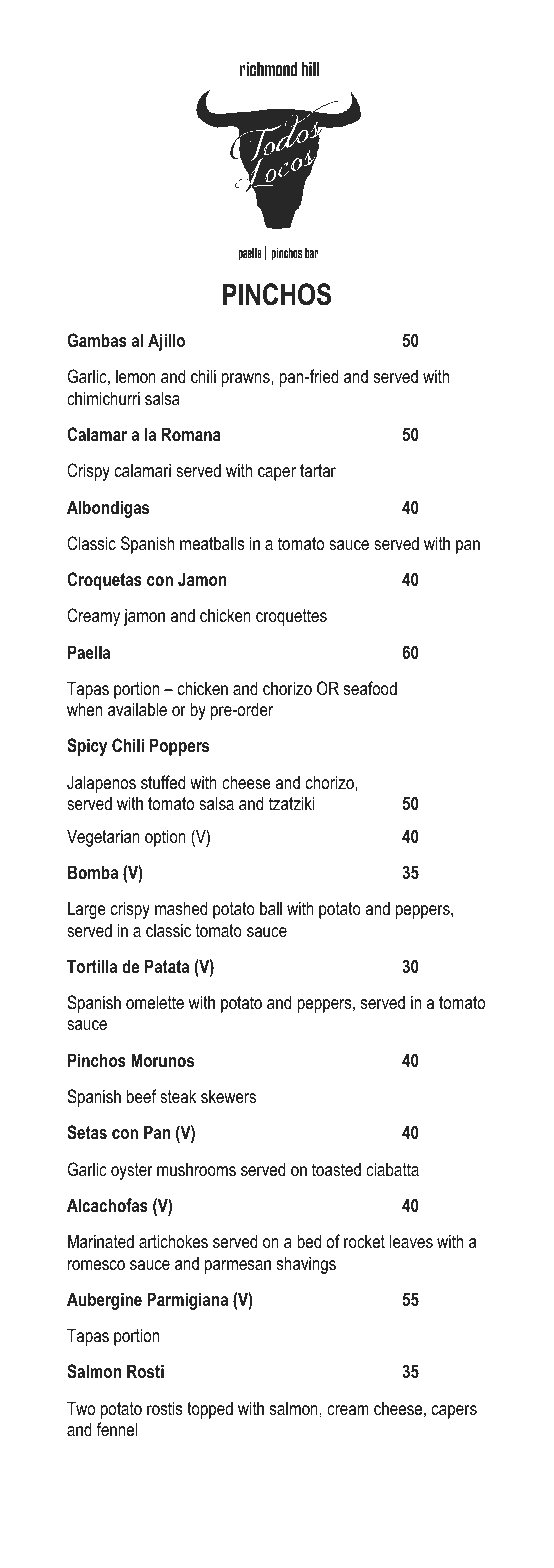 This image has width=554, height=1568. I want to click on Marinated, so click(101, 1241).
